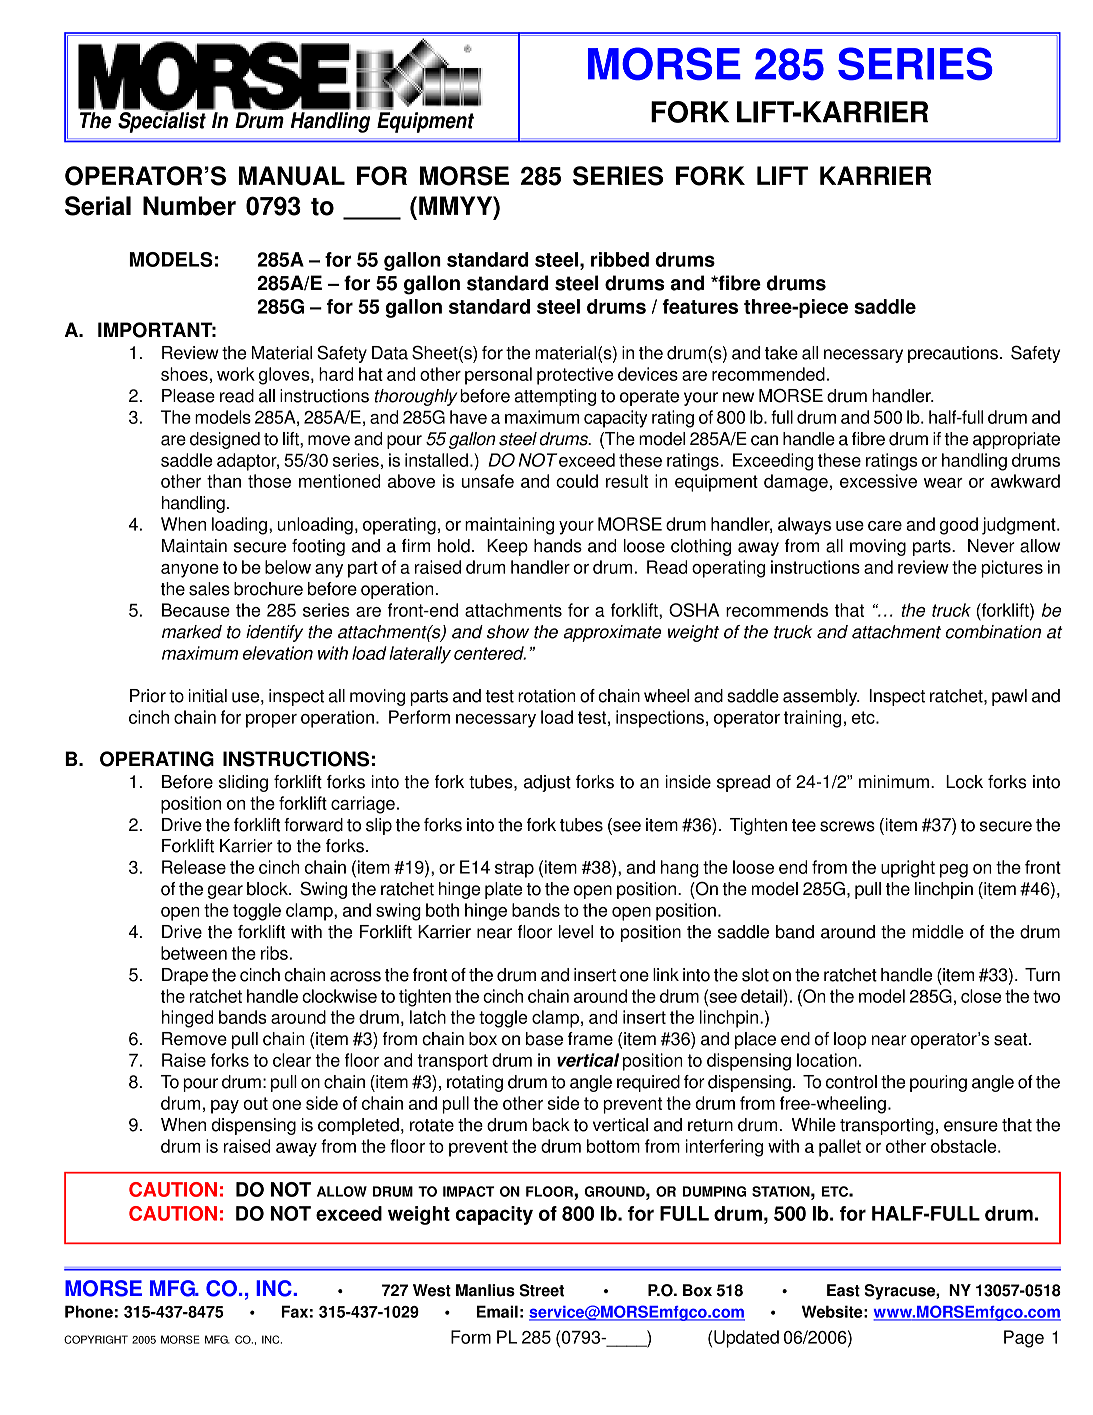 The image size is (1093, 1415). Describe the element at coordinates (954, 871) in the screenshot. I see `peg` at that location.
